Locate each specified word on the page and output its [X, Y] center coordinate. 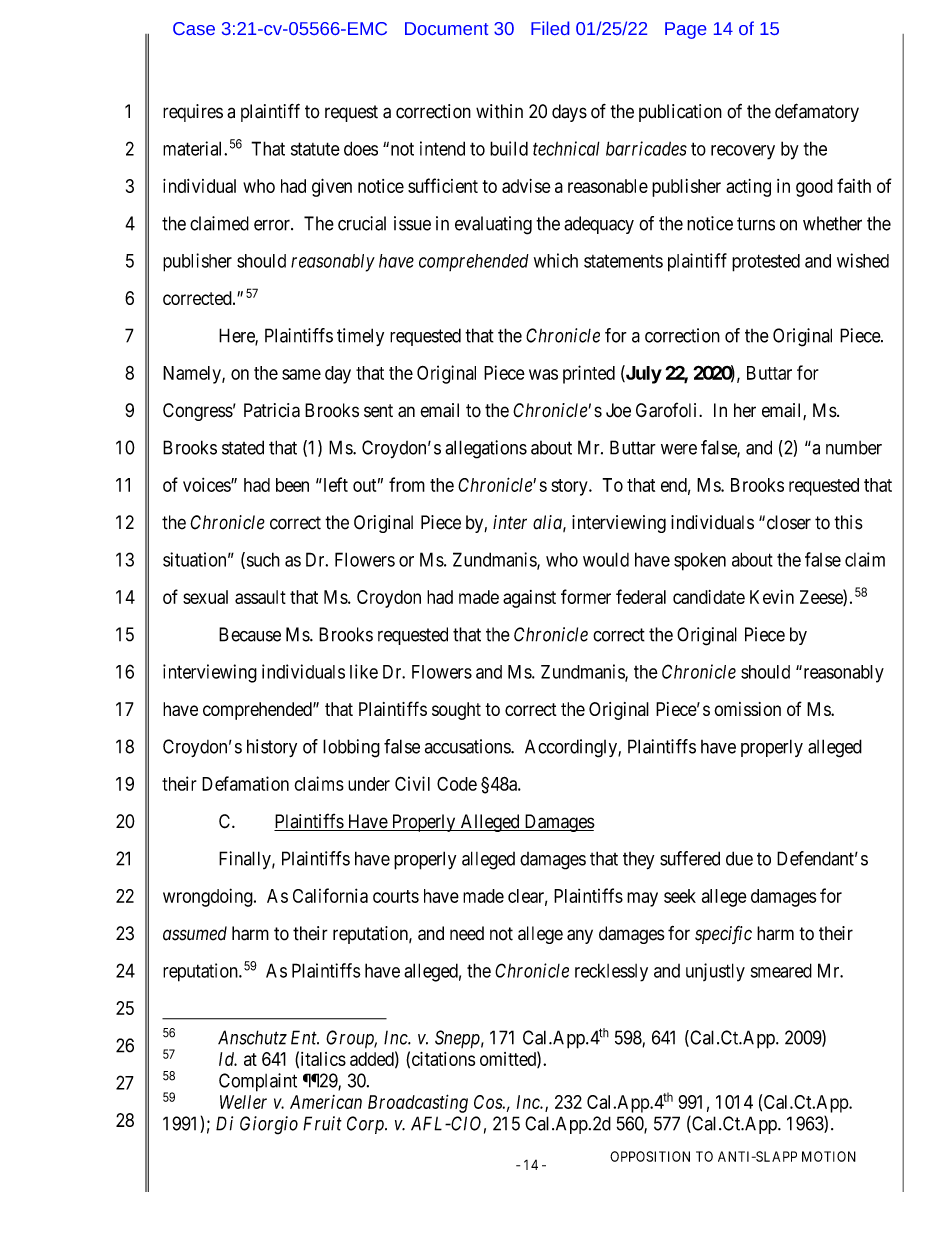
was [543, 374]
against [529, 599]
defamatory [817, 112]
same [301, 374]
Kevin [772, 597]
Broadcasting [418, 1103]
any [580, 936]
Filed [550, 28]
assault [260, 597]
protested [766, 263]
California [330, 895]
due [739, 858]
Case [194, 28]
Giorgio [269, 1125]
